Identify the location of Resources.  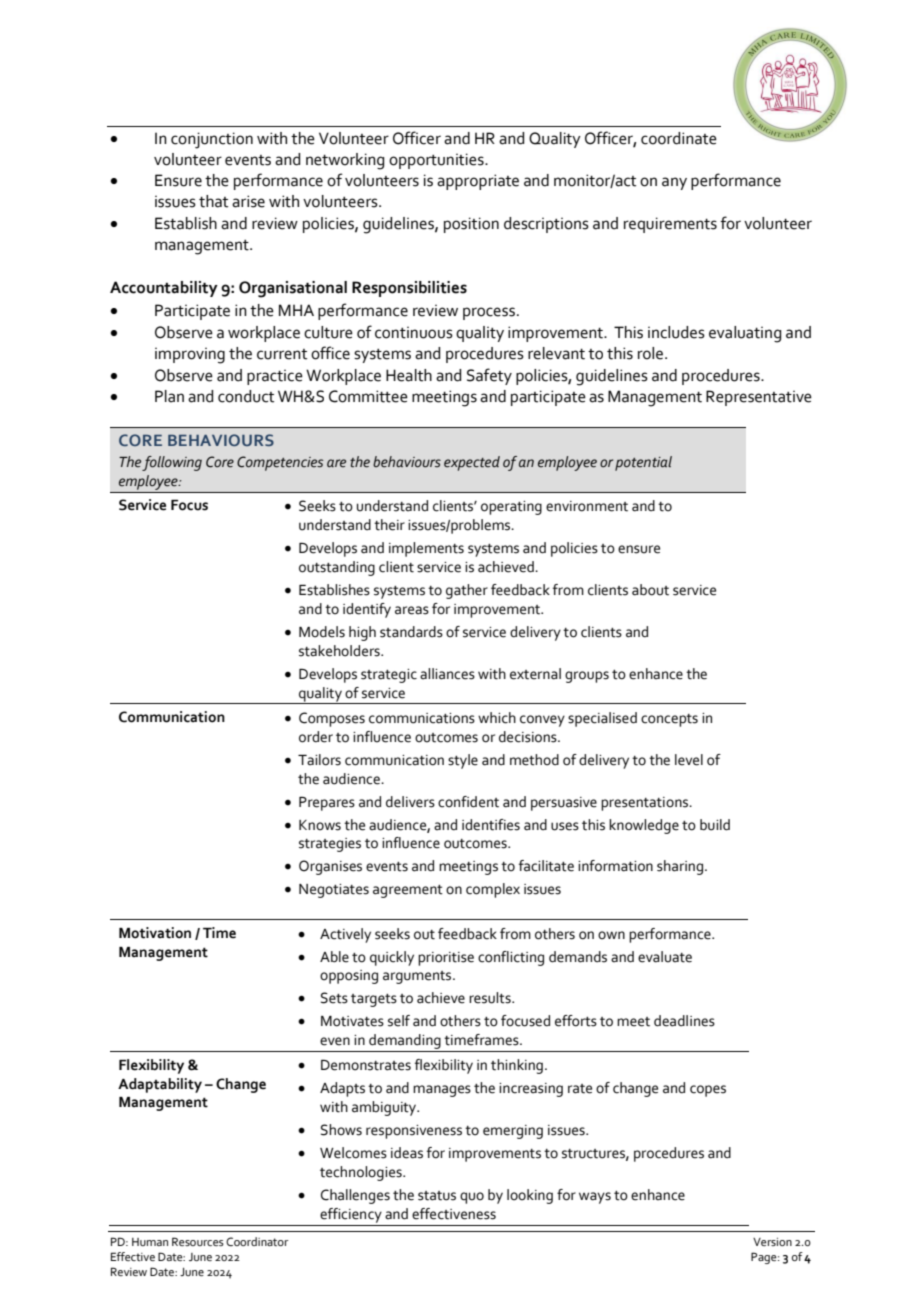
(198, 1241).
